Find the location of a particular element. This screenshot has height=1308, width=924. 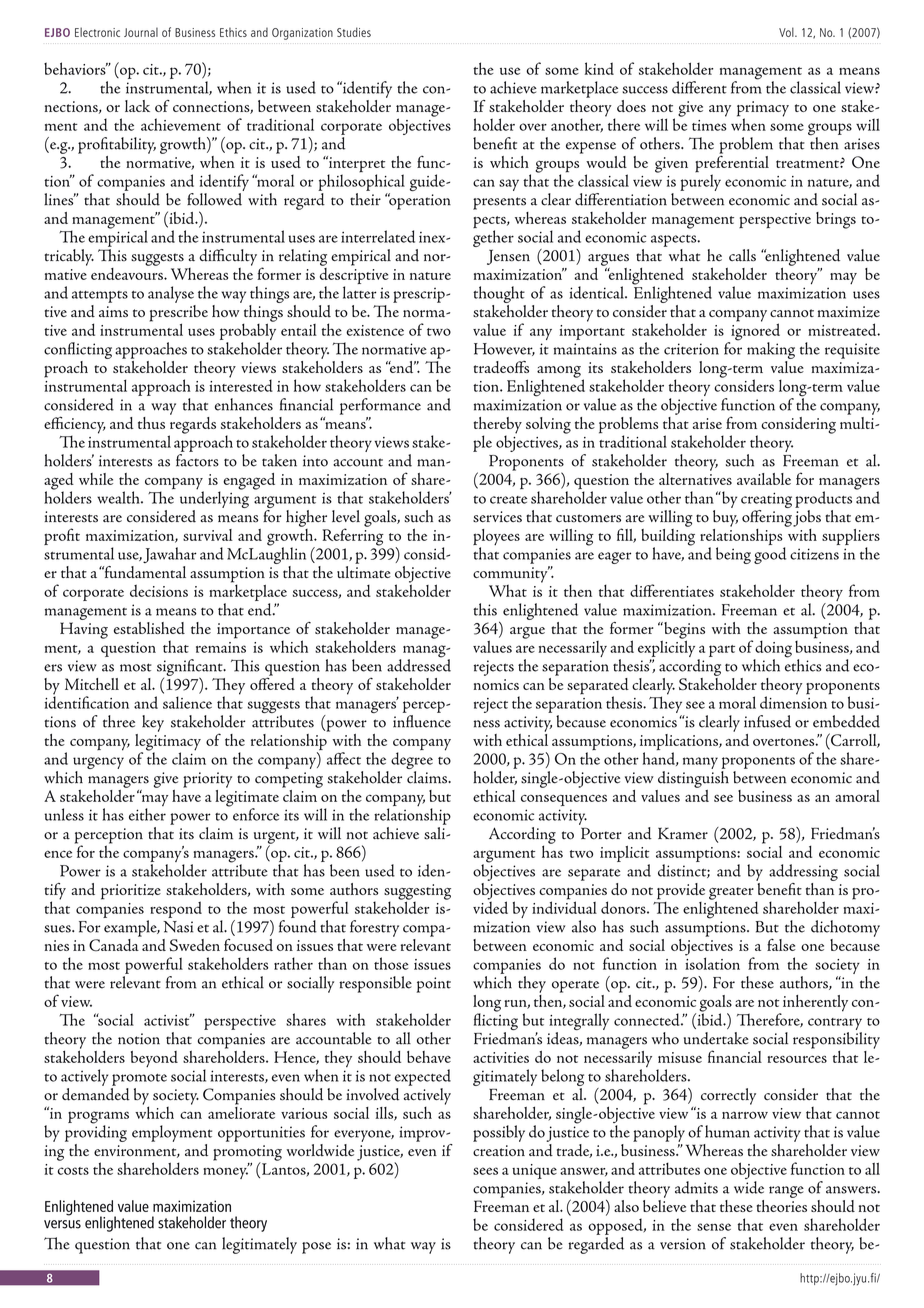

available is located at coordinates (764, 479).
